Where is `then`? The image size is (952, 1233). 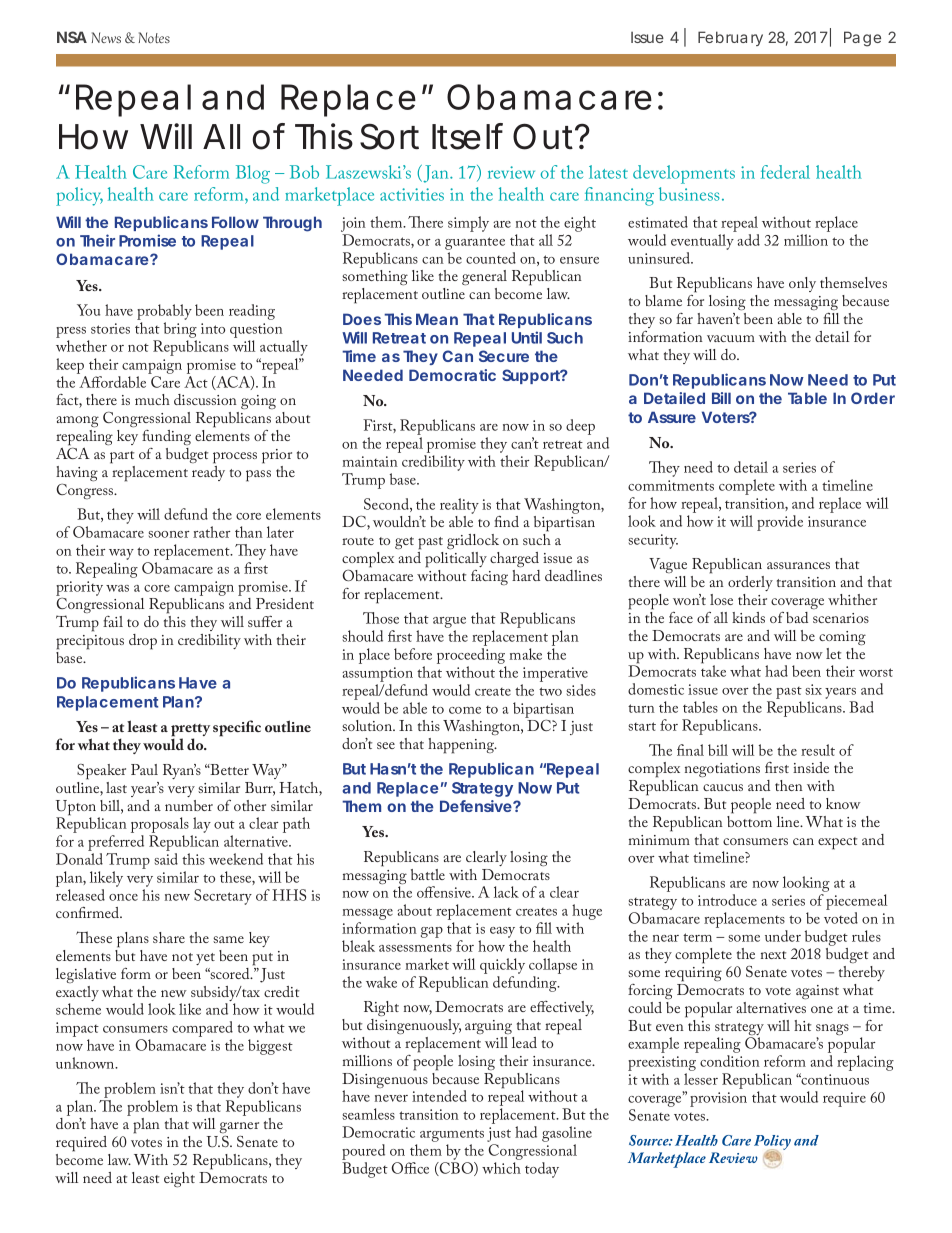 then is located at coordinates (789, 785).
